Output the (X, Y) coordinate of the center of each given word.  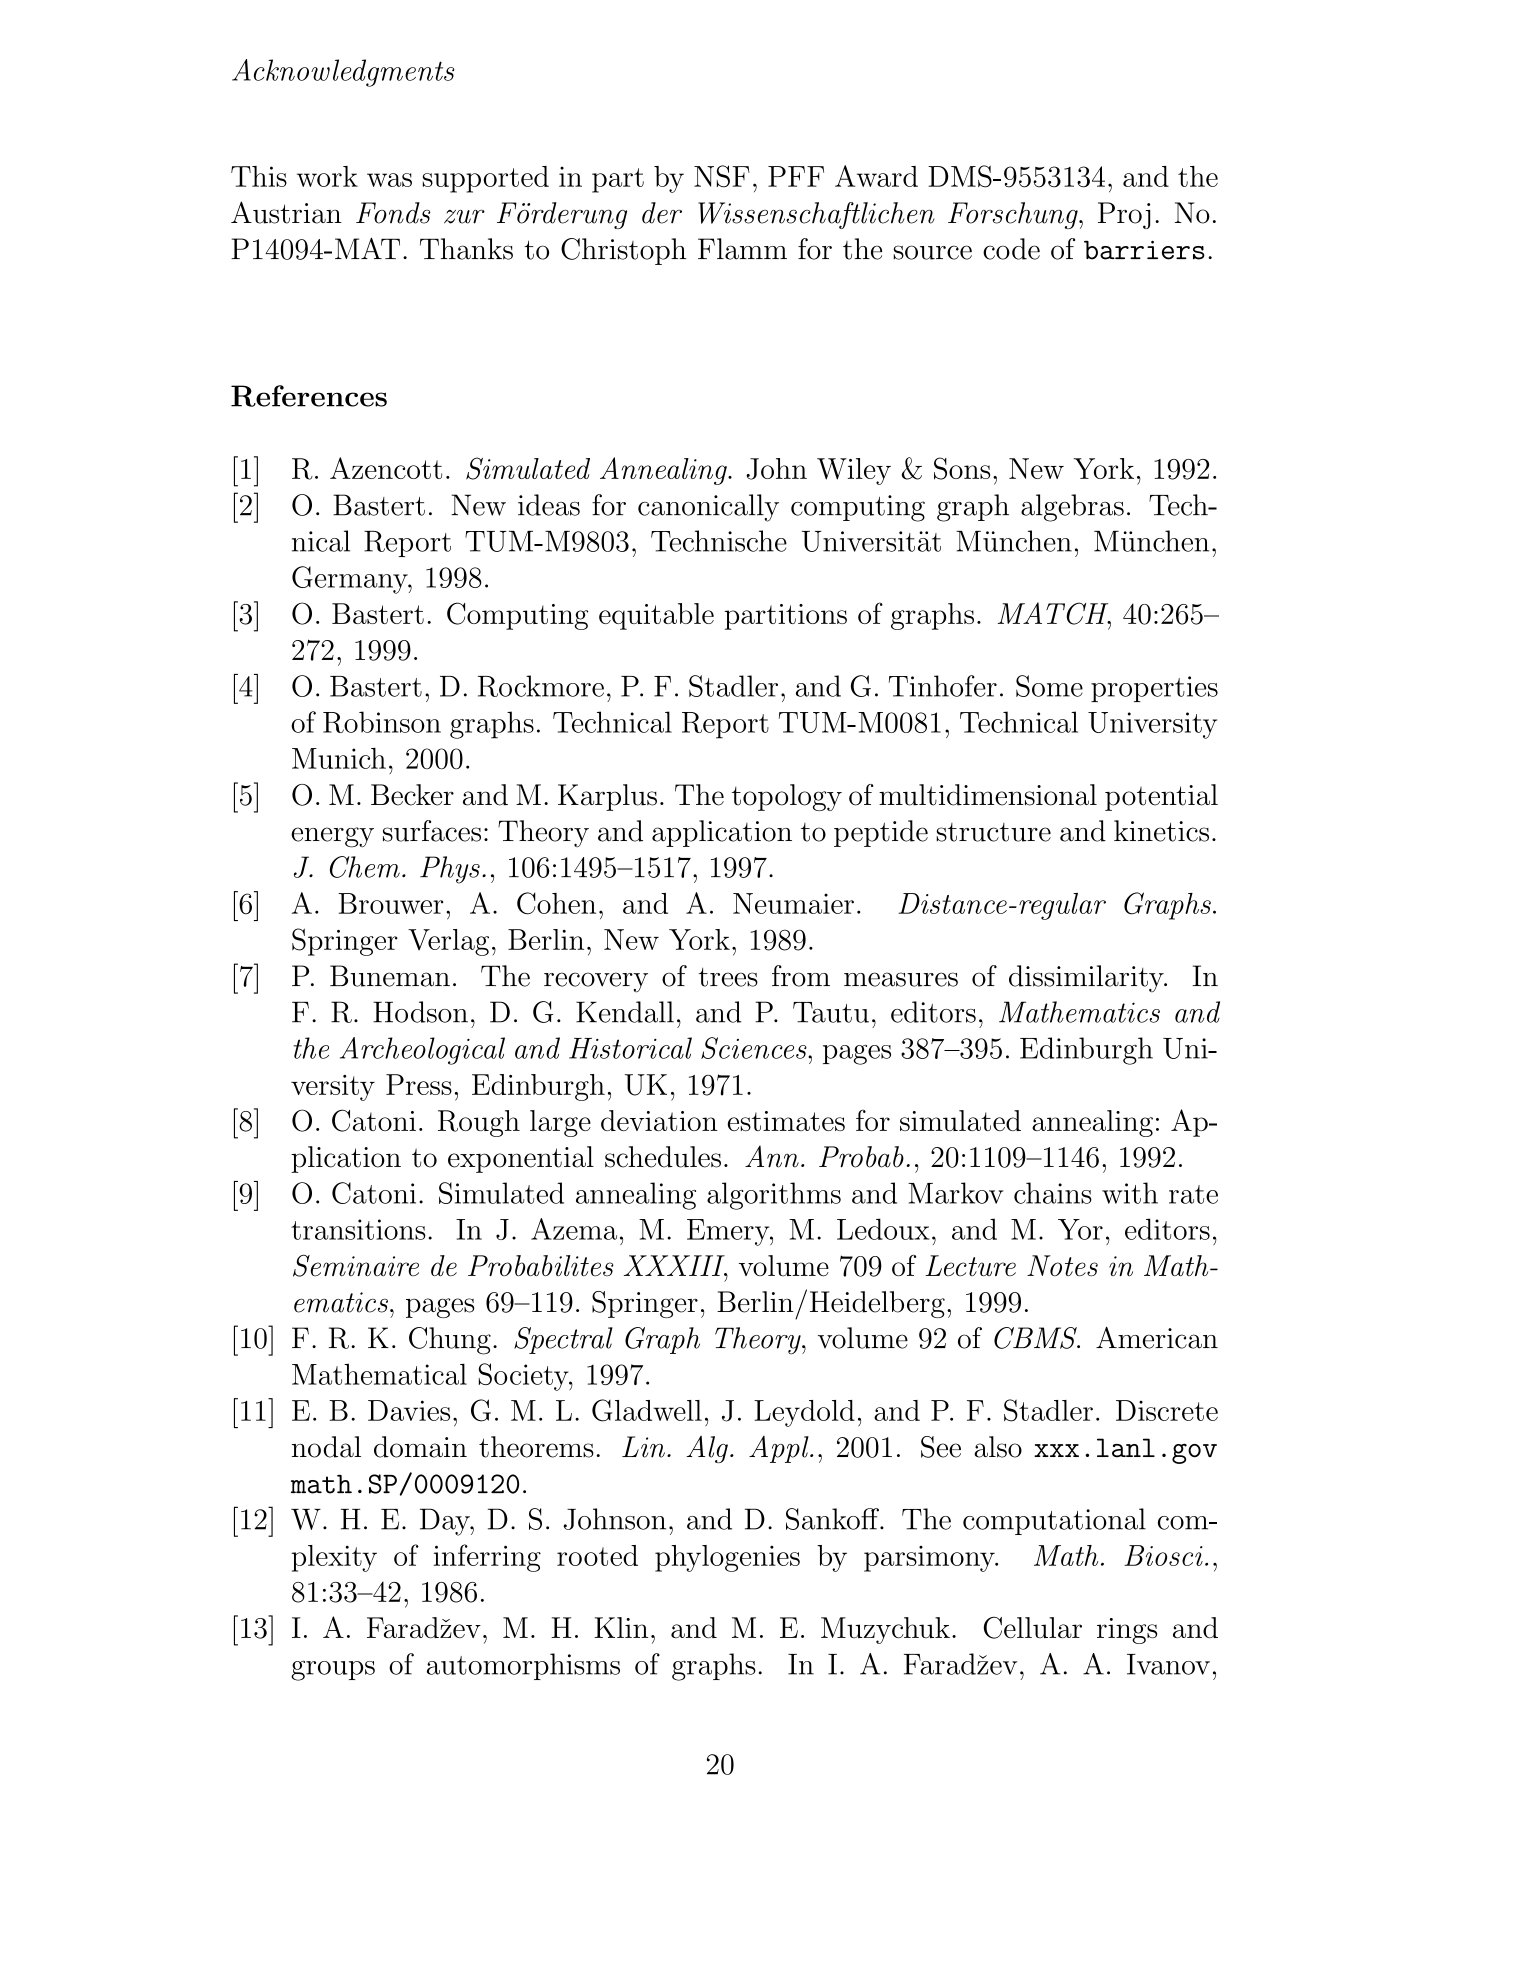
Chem (365, 867)
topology (787, 797)
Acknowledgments (343, 73)
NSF (722, 176)
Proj (1124, 215)
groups (333, 1670)
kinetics (1161, 831)
